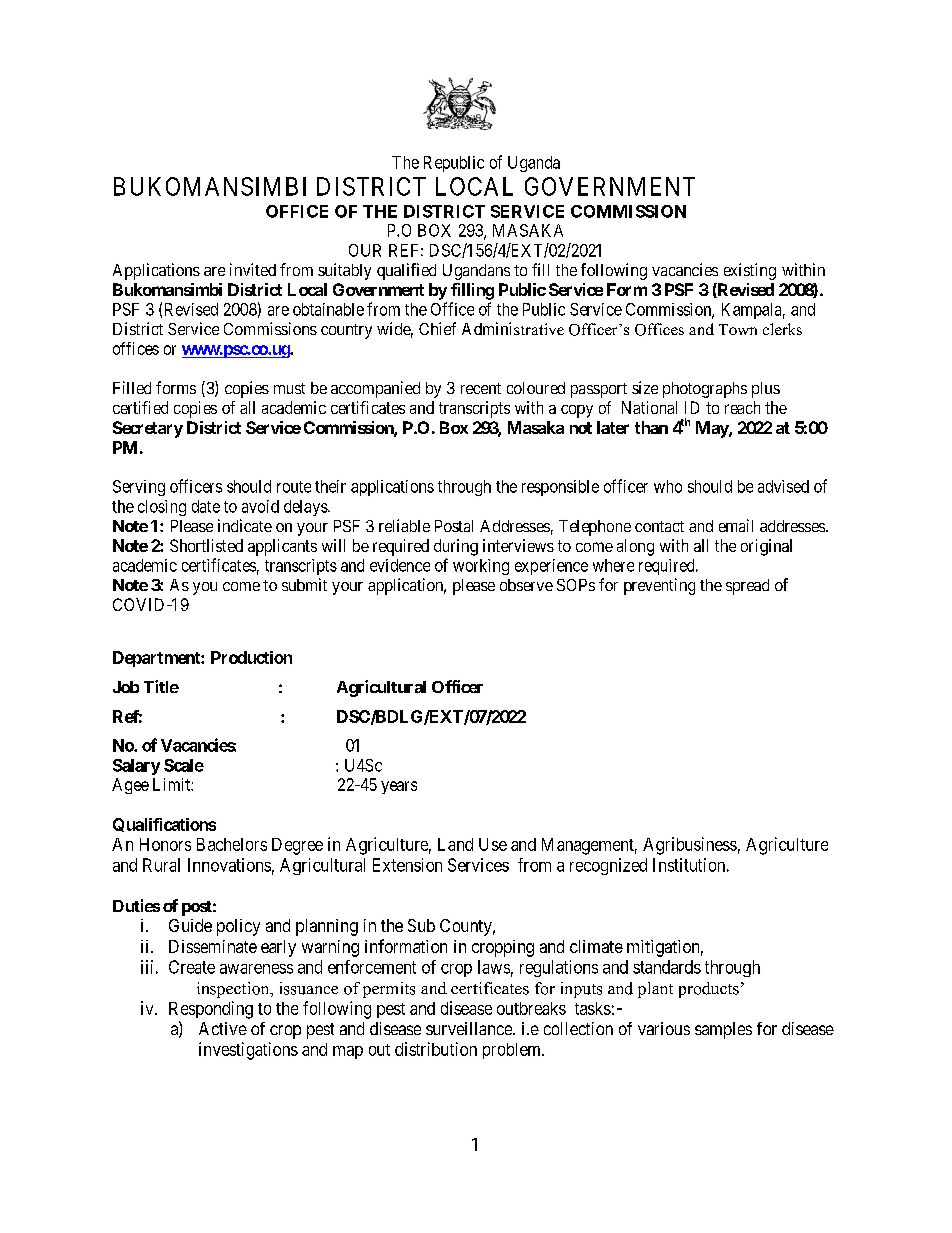 This document has height=1233, width=952. What do you see at coordinates (223, 1028) in the document?
I see `Active` at bounding box center [223, 1028].
